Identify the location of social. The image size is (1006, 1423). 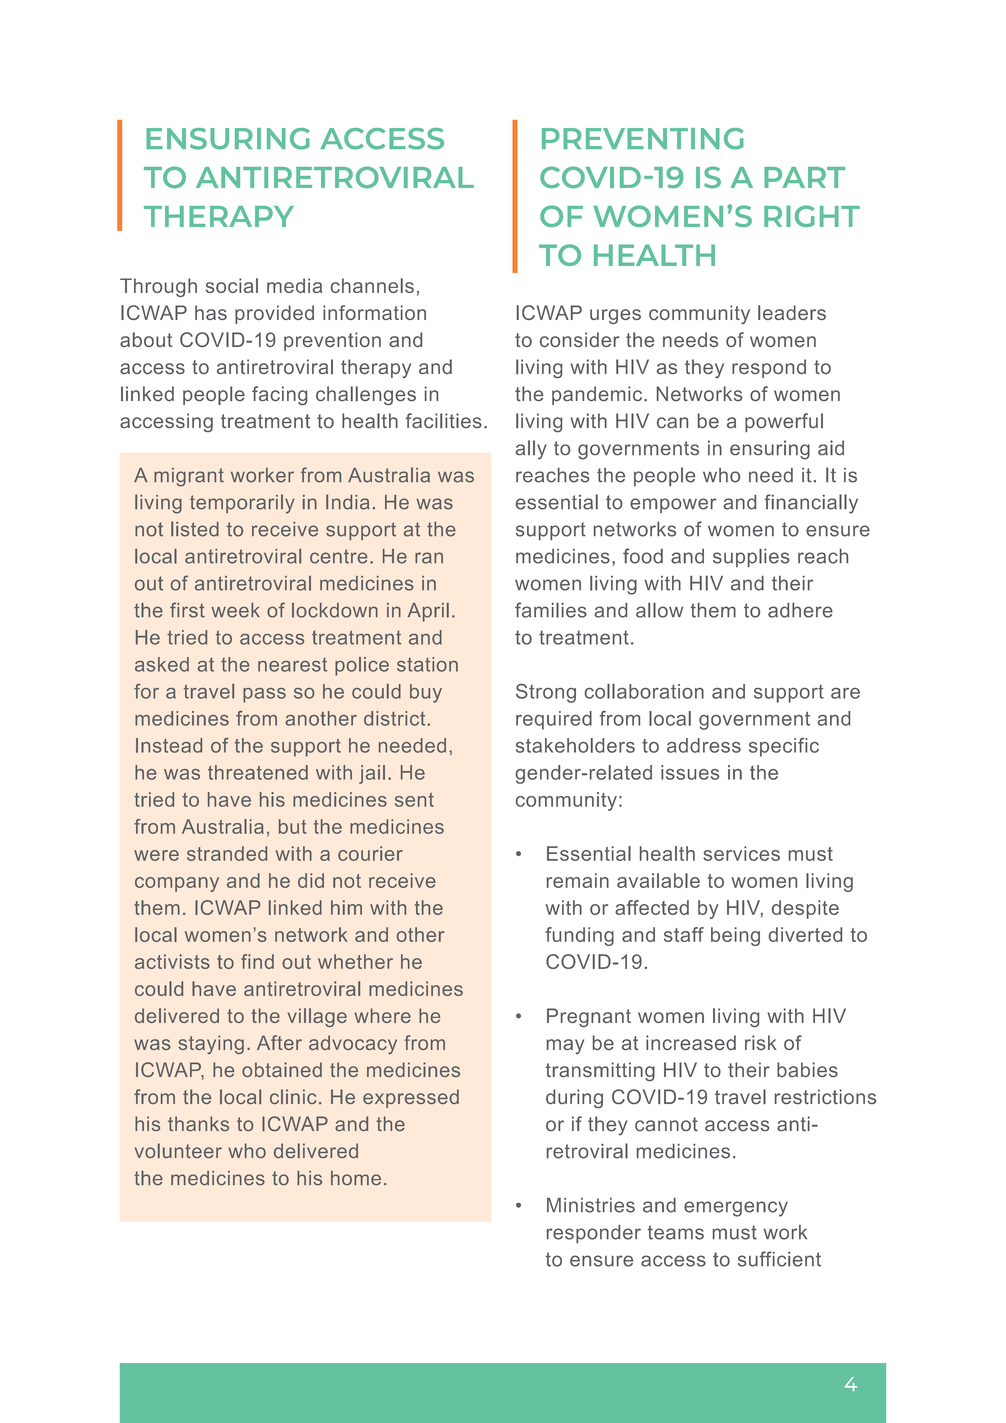
(232, 285).
